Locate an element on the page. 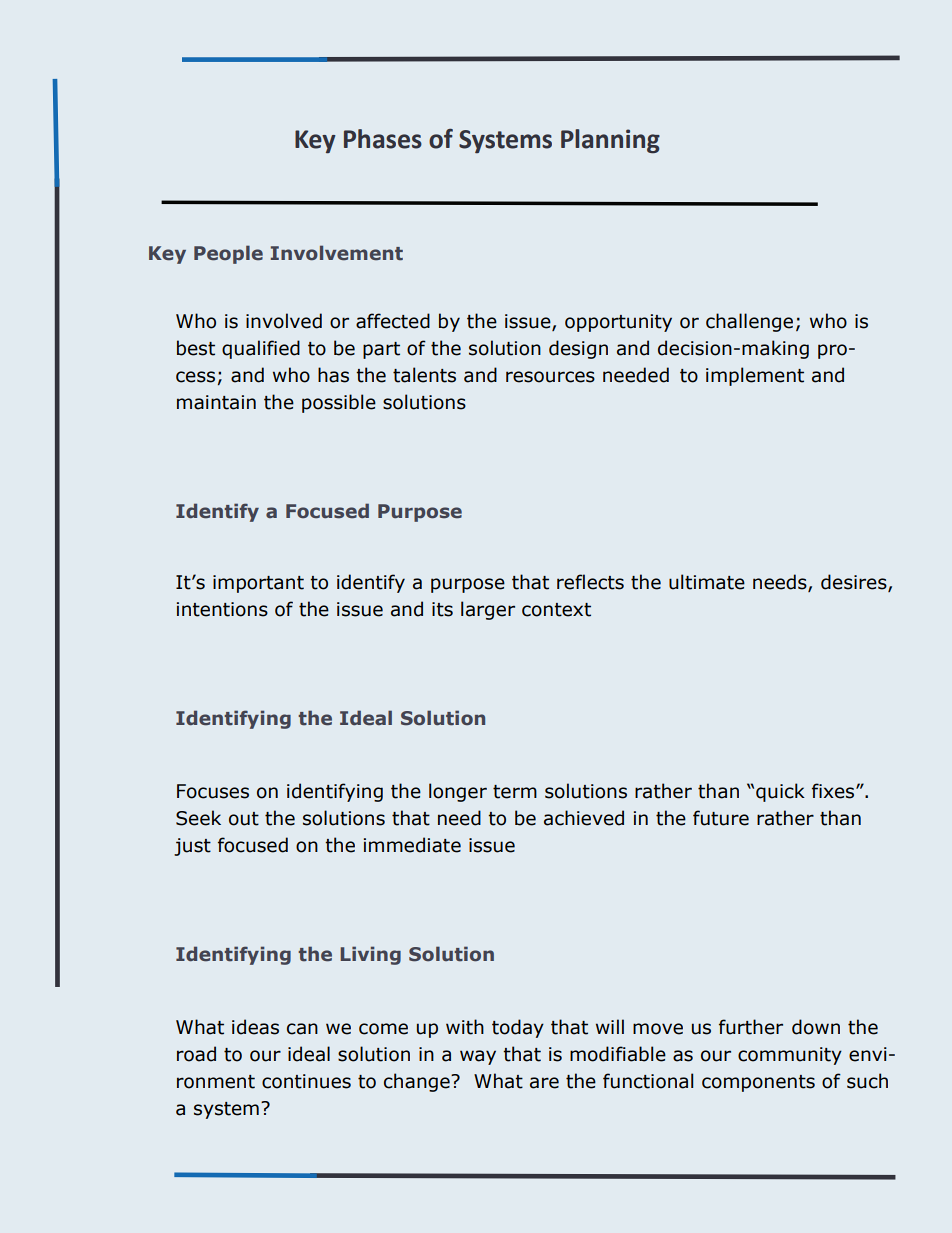  reflects is located at coordinates (590, 582).
